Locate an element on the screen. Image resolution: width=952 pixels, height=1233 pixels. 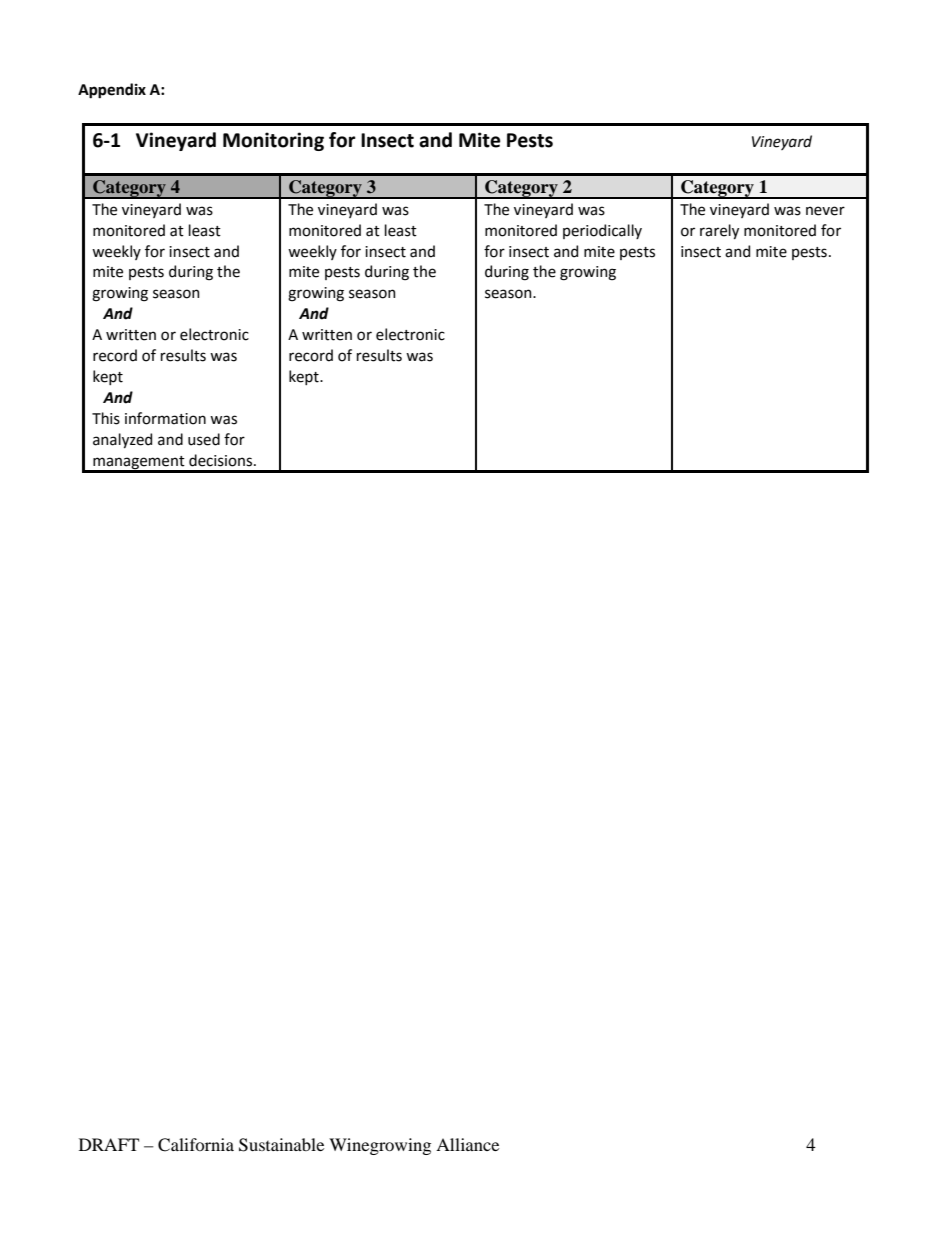
Monitoring is located at coordinates (273, 141).
